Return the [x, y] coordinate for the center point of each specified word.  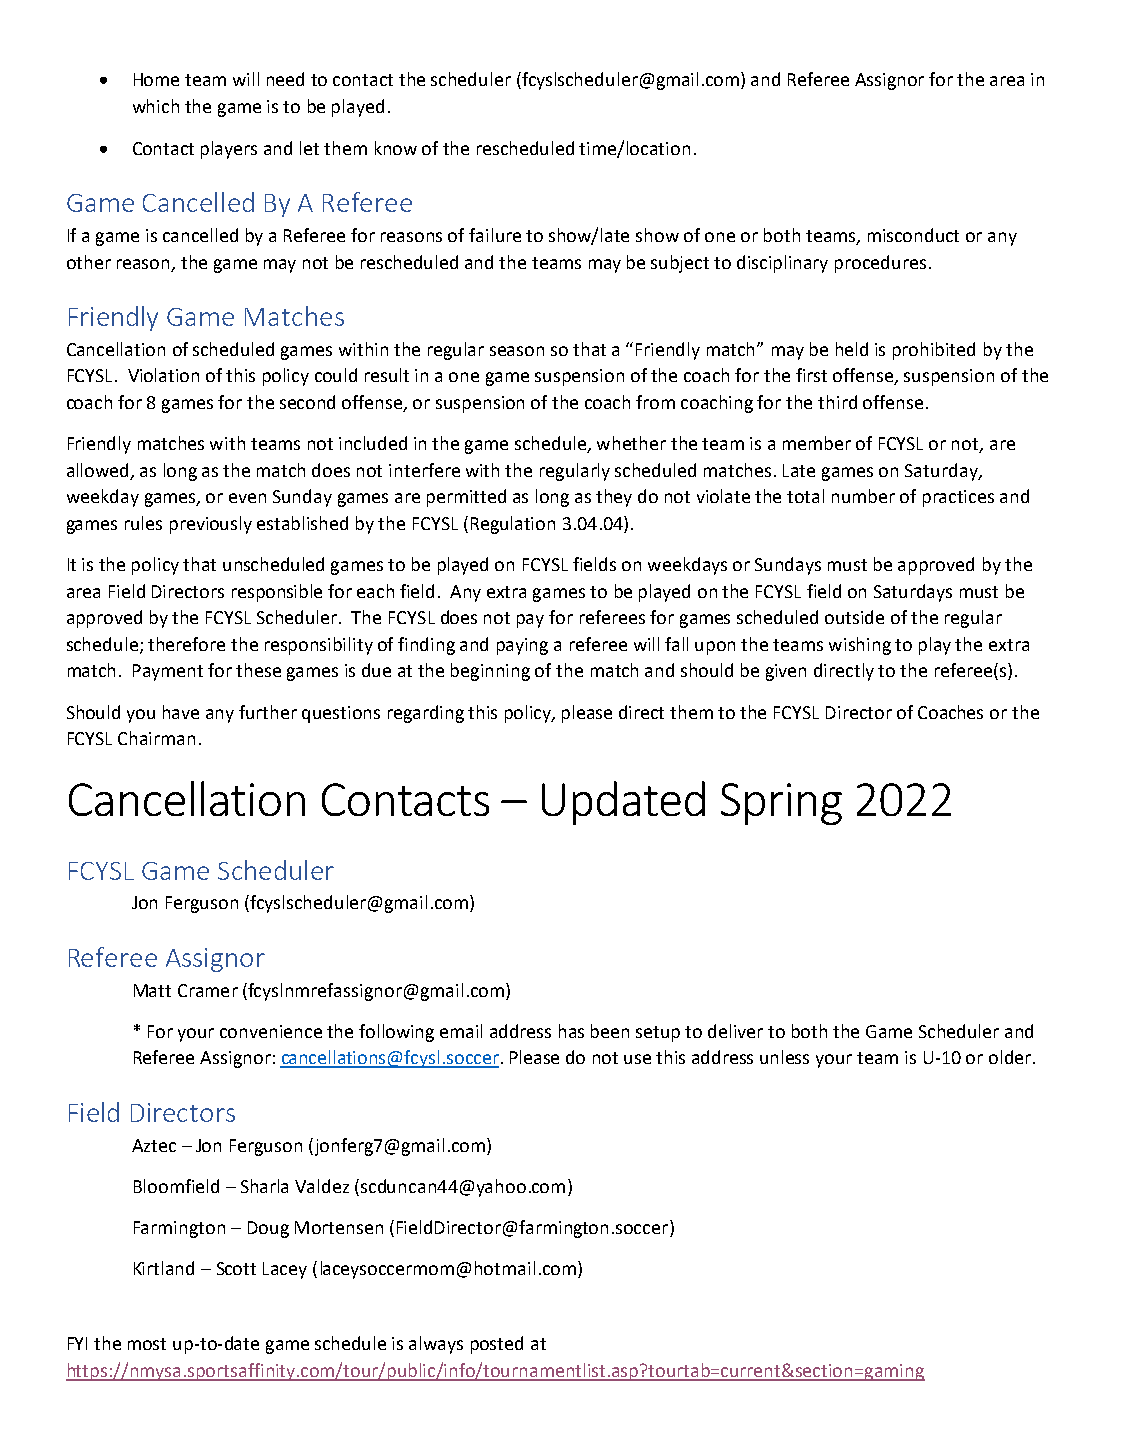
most [147, 1344]
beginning [490, 672]
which [156, 106]
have [181, 712]
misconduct [913, 235]
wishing [860, 646]
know [396, 148]
